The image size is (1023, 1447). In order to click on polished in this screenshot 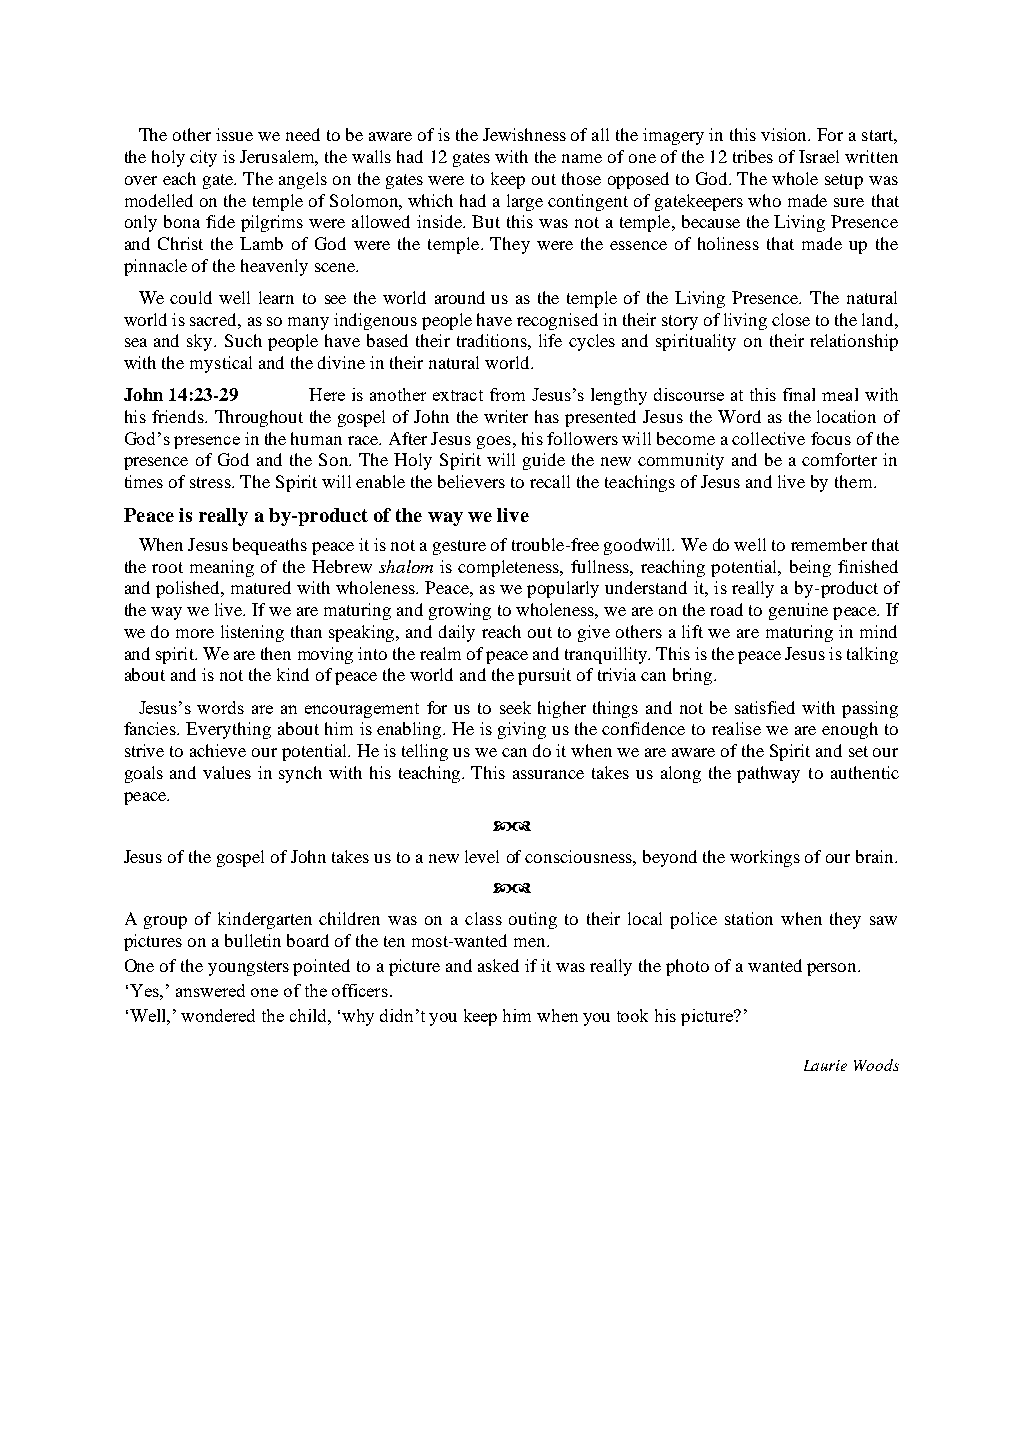, I will do `click(189, 589)`.
